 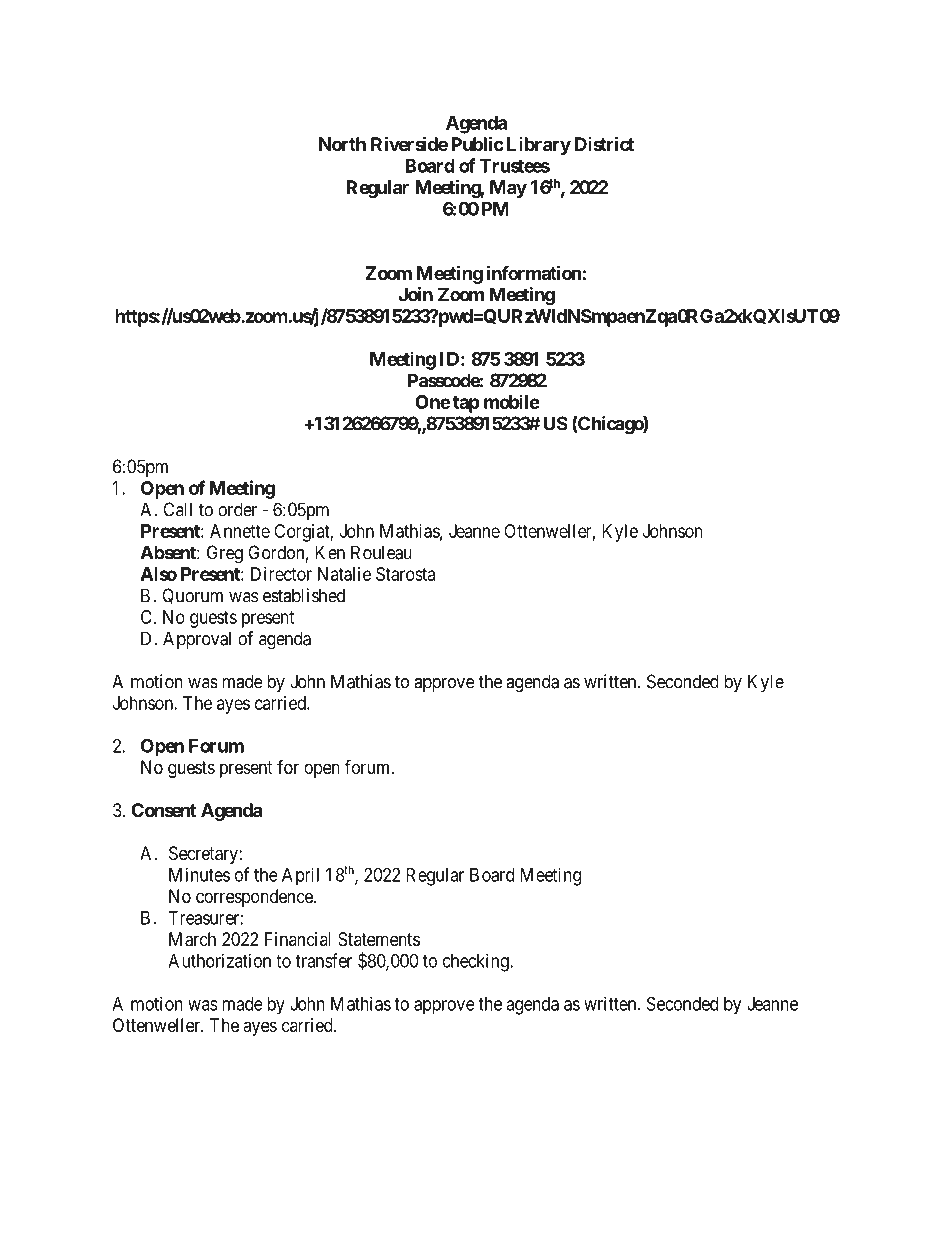 I want to click on Statements, so click(x=379, y=939).
